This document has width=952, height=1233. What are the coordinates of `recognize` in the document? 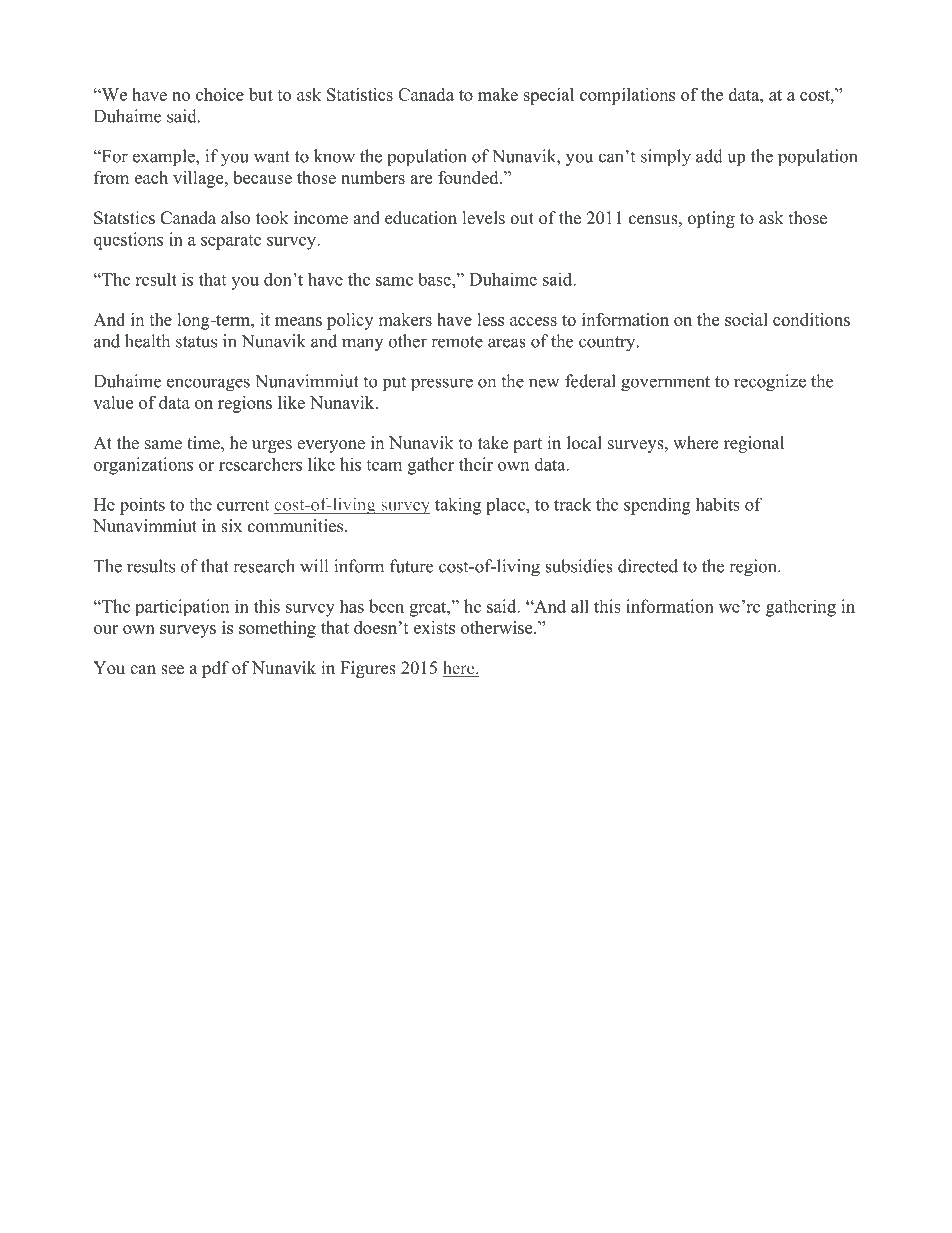 It's located at (770, 383).
